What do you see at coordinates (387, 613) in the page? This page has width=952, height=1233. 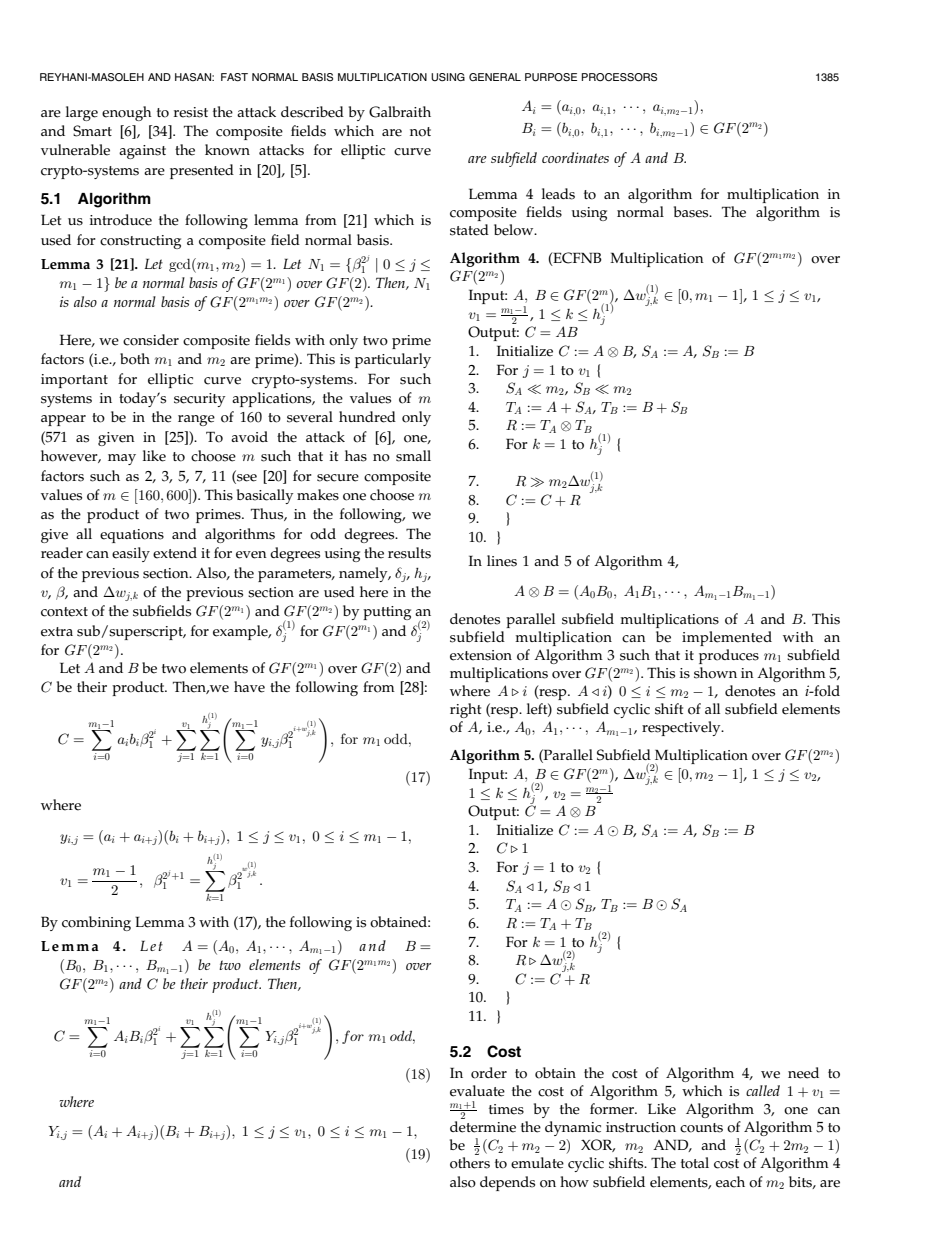 I see `putting` at bounding box center [387, 613].
